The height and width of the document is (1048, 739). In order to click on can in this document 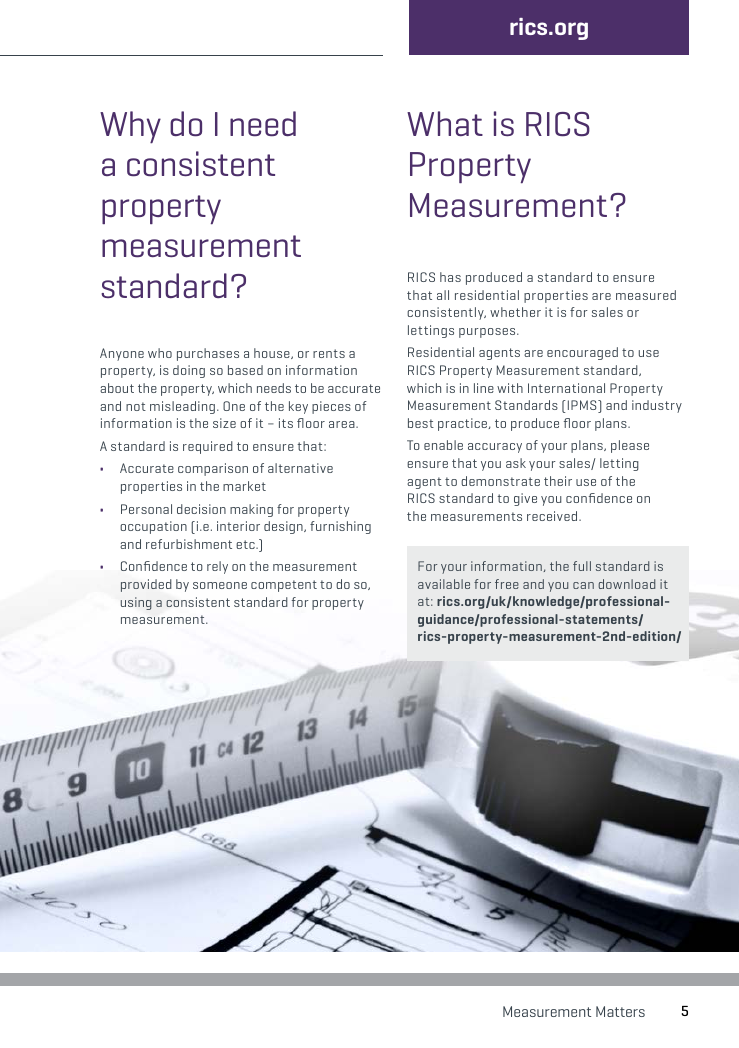, I will do `click(583, 585)`.
